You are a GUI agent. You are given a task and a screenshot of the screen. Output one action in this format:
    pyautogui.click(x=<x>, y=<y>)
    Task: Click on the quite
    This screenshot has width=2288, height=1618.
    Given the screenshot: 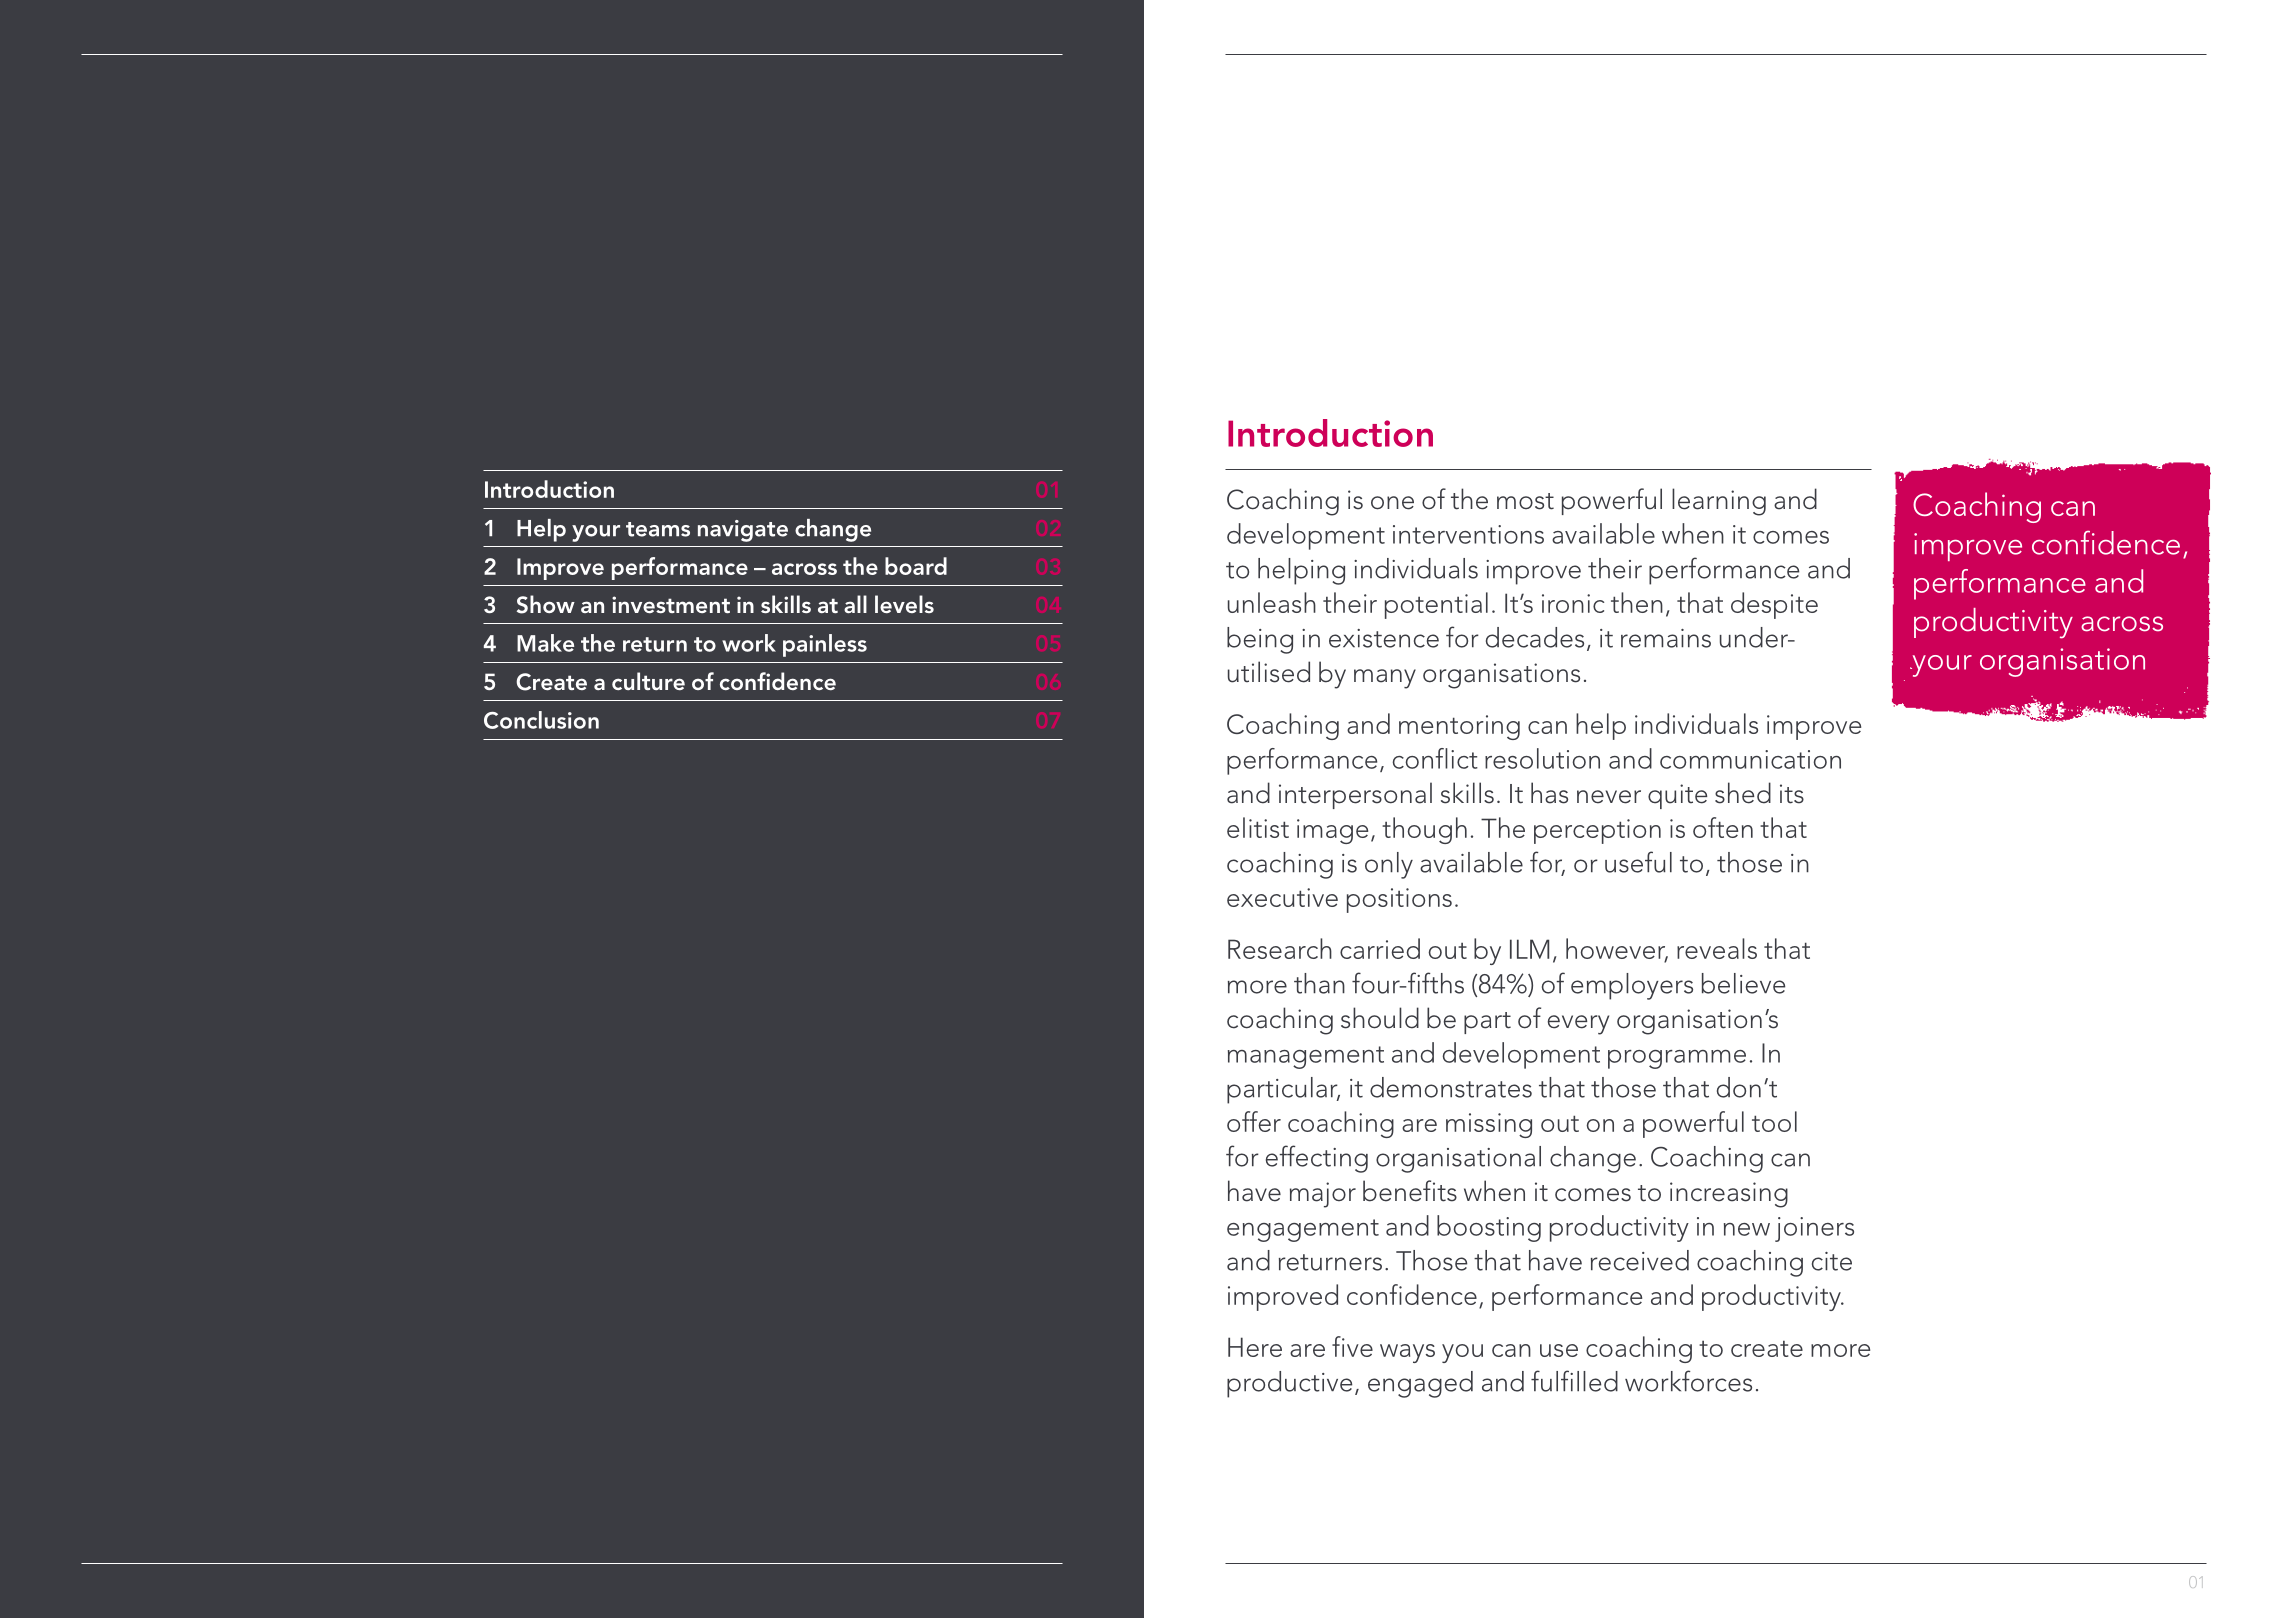 What is the action you would take?
    pyautogui.click(x=1677, y=796)
